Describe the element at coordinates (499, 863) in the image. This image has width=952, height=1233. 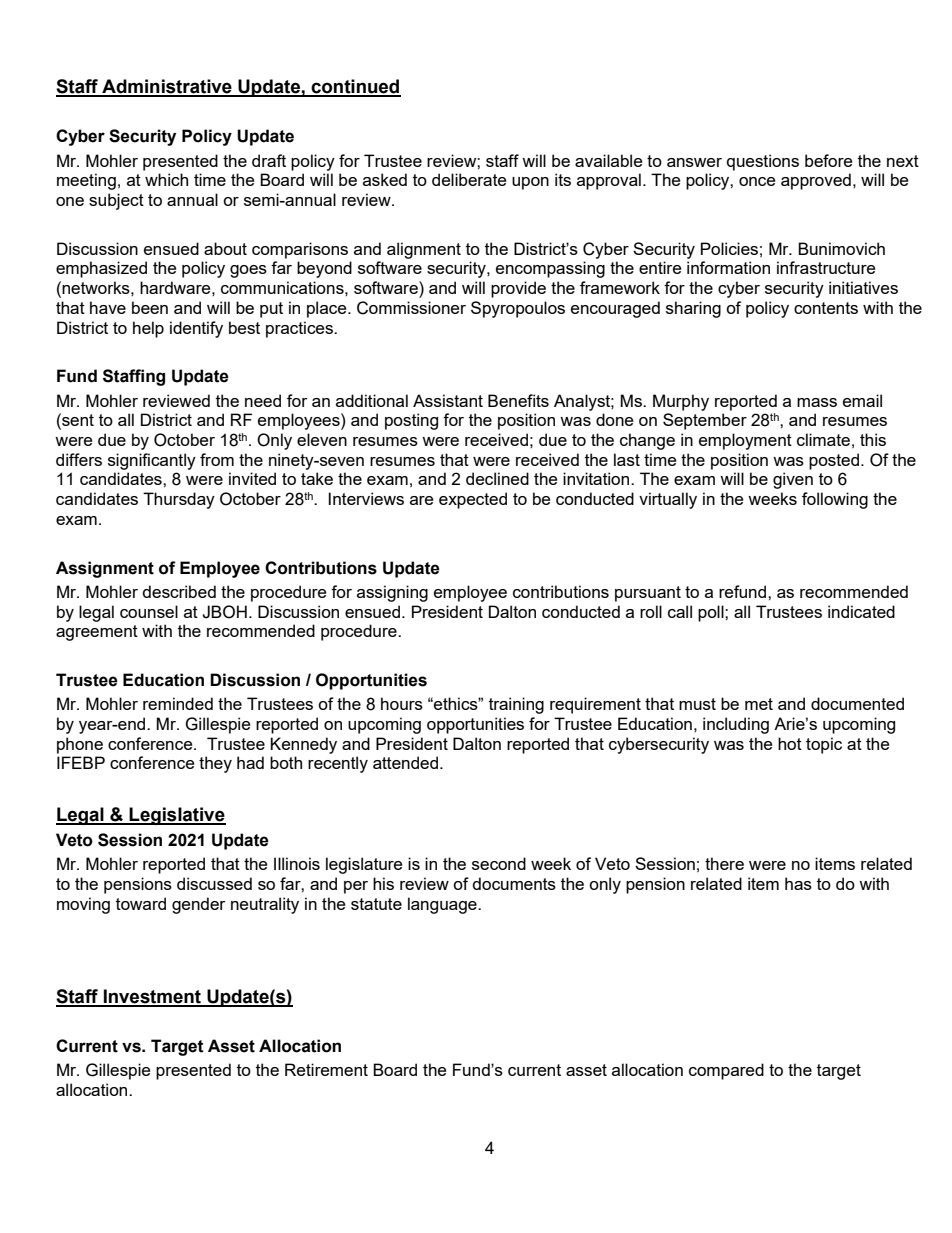
I see `second` at that location.
